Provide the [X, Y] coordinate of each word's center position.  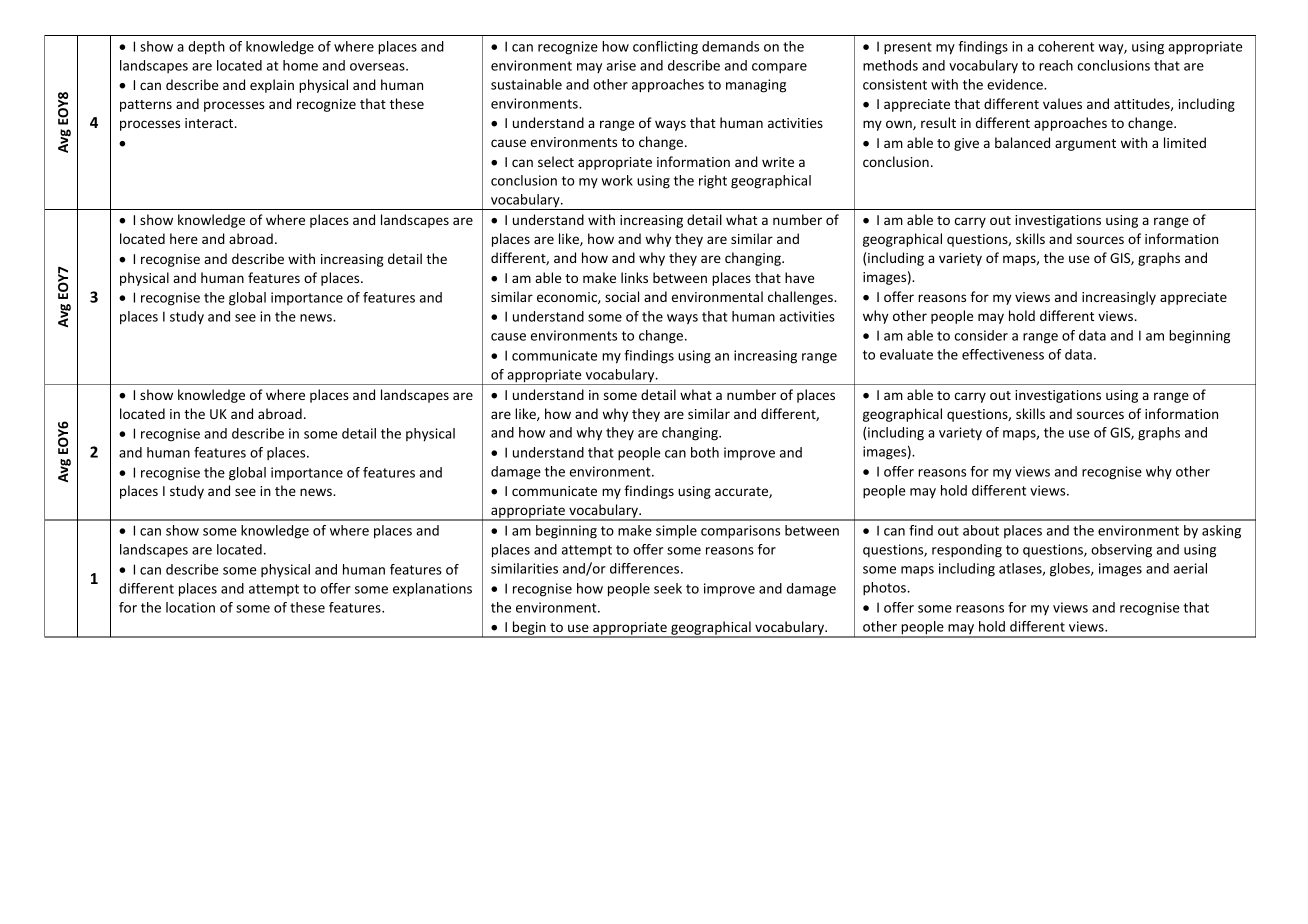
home [300, 65]
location [190, 607]
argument [1085, 145]
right [713, 182]
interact [210, 123]
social [622, 296]
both [705, 452]
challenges [801, 298]
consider [981, 335]
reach [1056, 65]
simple [676, 532]
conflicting [665, 48]
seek [668, 588]
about [981, 530]
